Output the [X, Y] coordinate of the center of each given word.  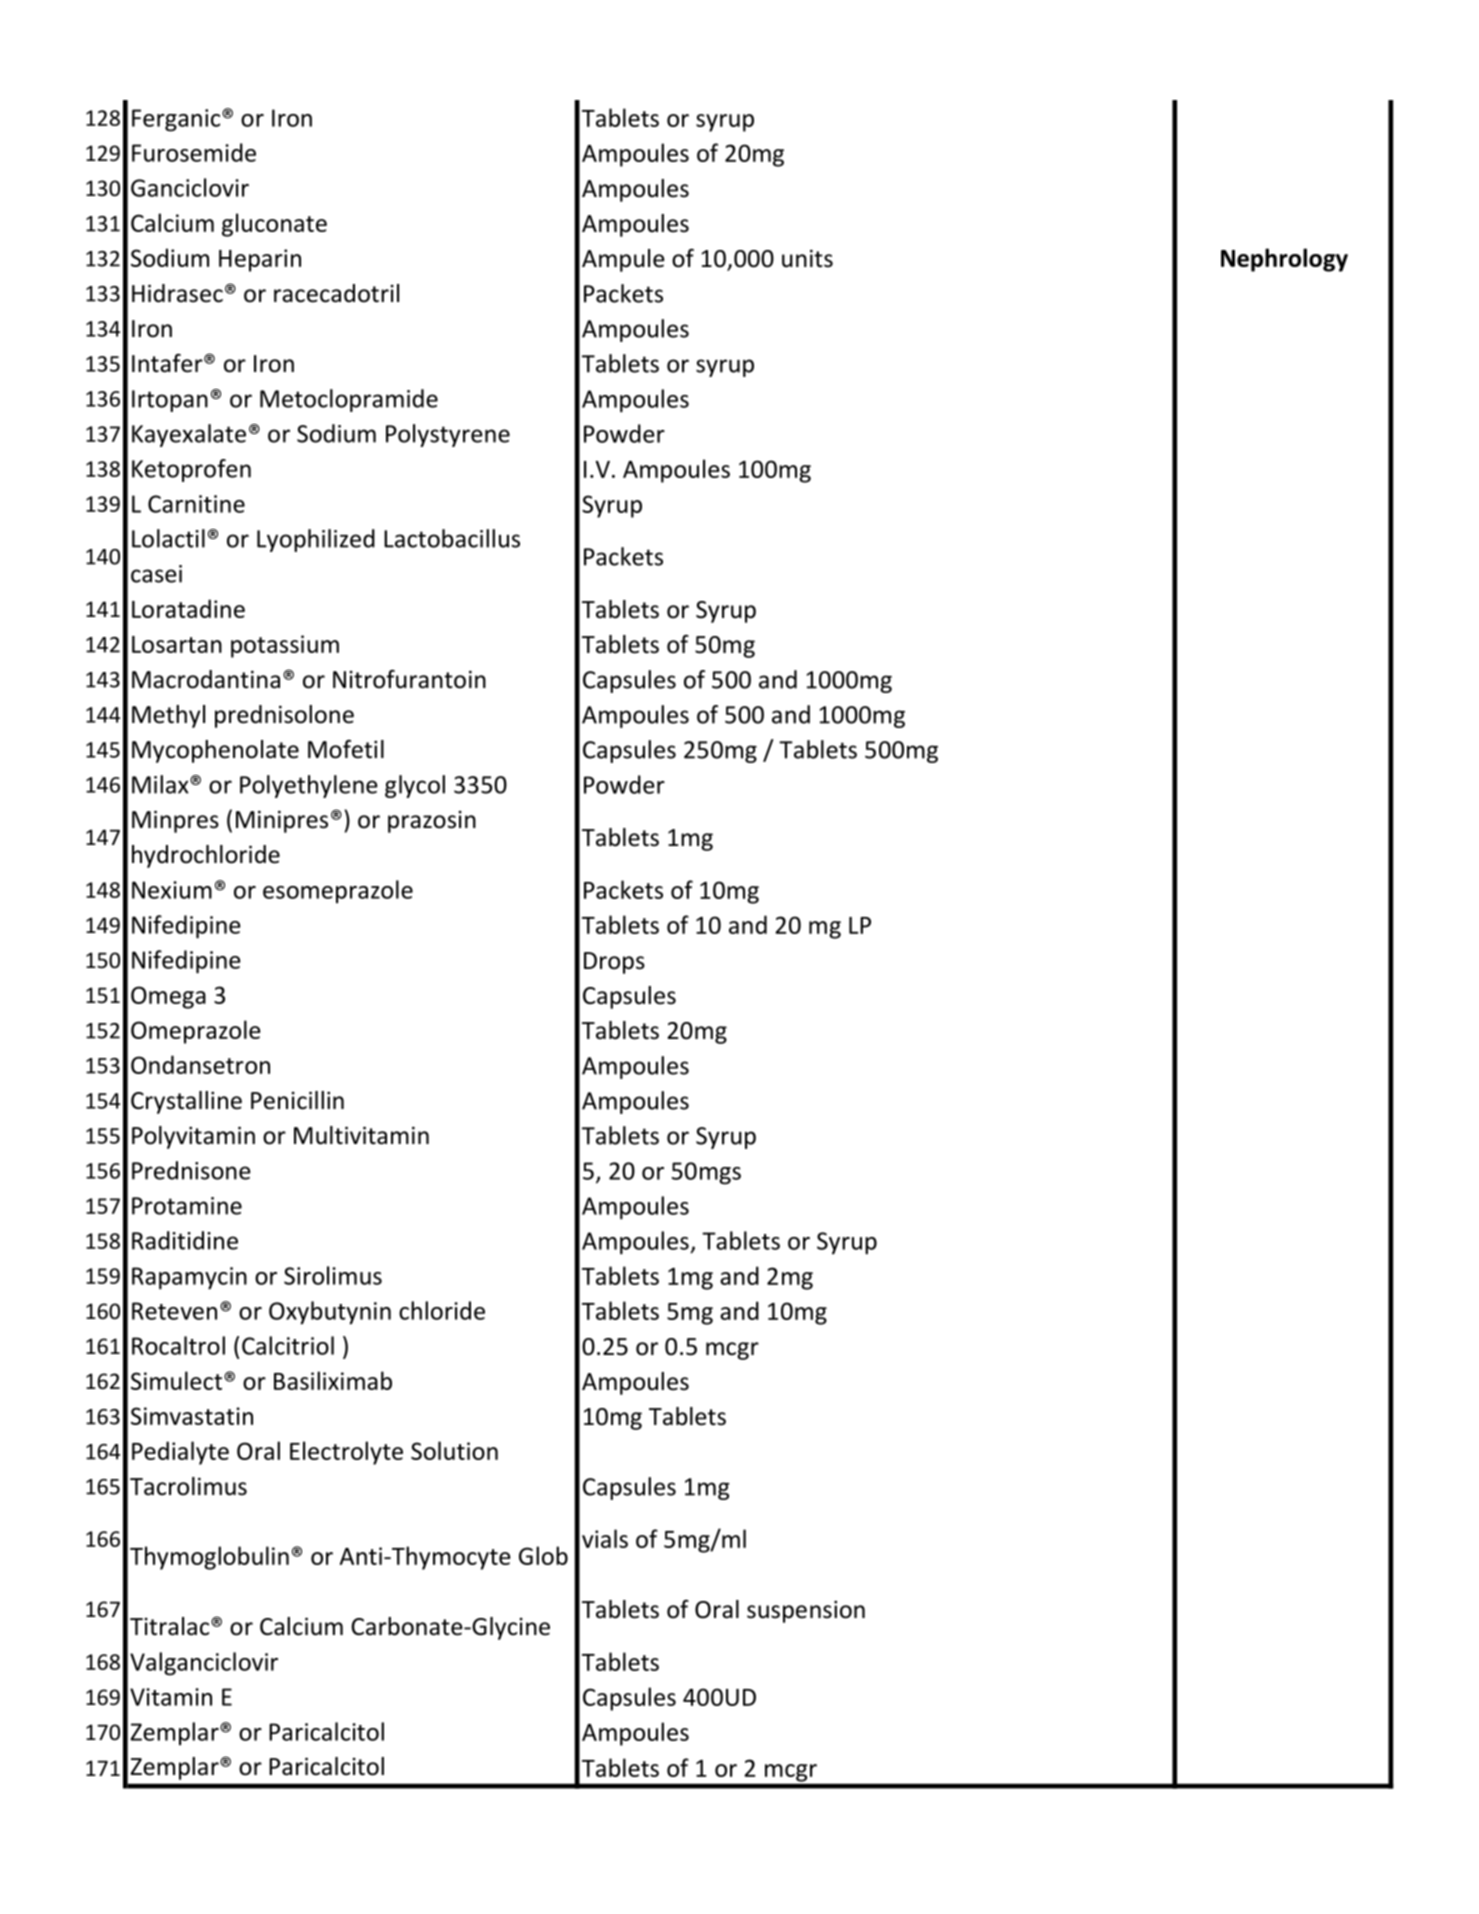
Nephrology [1284, 260]
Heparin [260, 260]
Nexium [172, 890]
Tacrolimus [188, 1486]
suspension [806, 1611]
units [807, 258]
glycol [415, 786]
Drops [614, 963]
